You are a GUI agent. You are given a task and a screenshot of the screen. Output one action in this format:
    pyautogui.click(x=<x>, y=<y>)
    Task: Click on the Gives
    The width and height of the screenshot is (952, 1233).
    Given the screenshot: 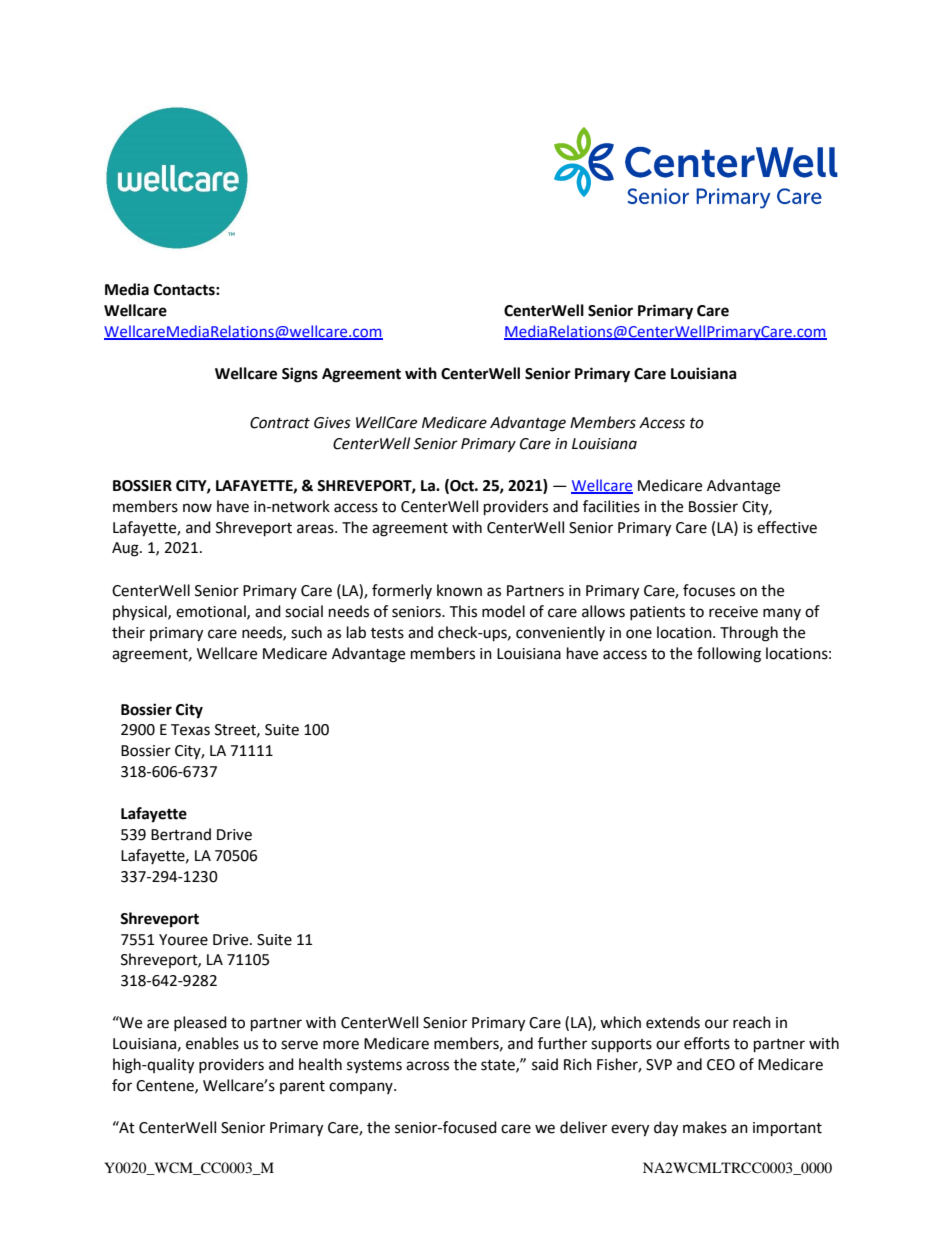 What is the action you would take?
    pyautogui.click(x=332, y=423)
